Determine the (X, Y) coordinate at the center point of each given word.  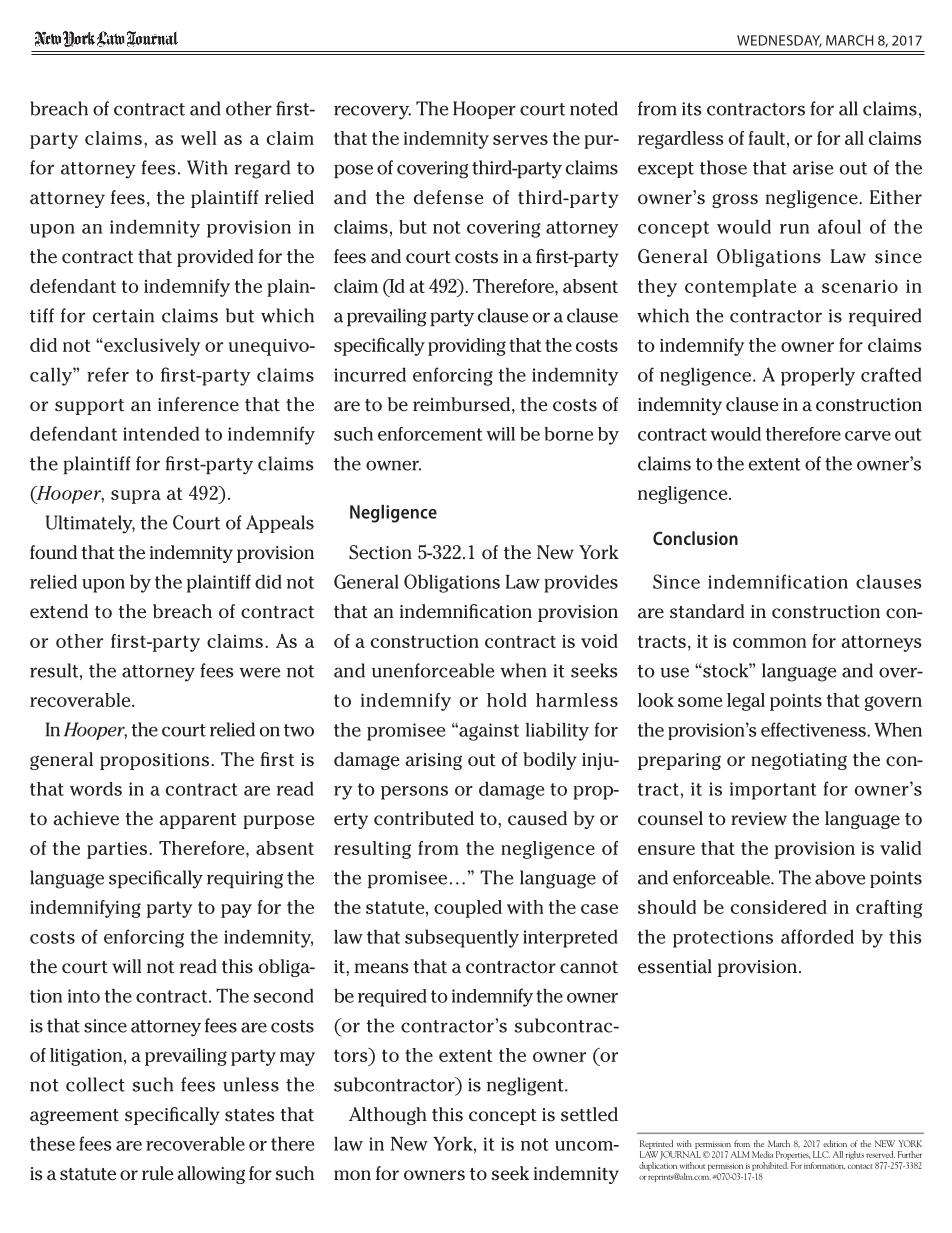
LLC (821, 1154)
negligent (526, 1086)
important (773, 791)
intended (161, 433)
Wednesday (779, 41)
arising (433, 761)
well (198, 138)
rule (158, 1173)
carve (868, 436)
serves (520, 140)
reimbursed (461, 404)
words (96, 789)
